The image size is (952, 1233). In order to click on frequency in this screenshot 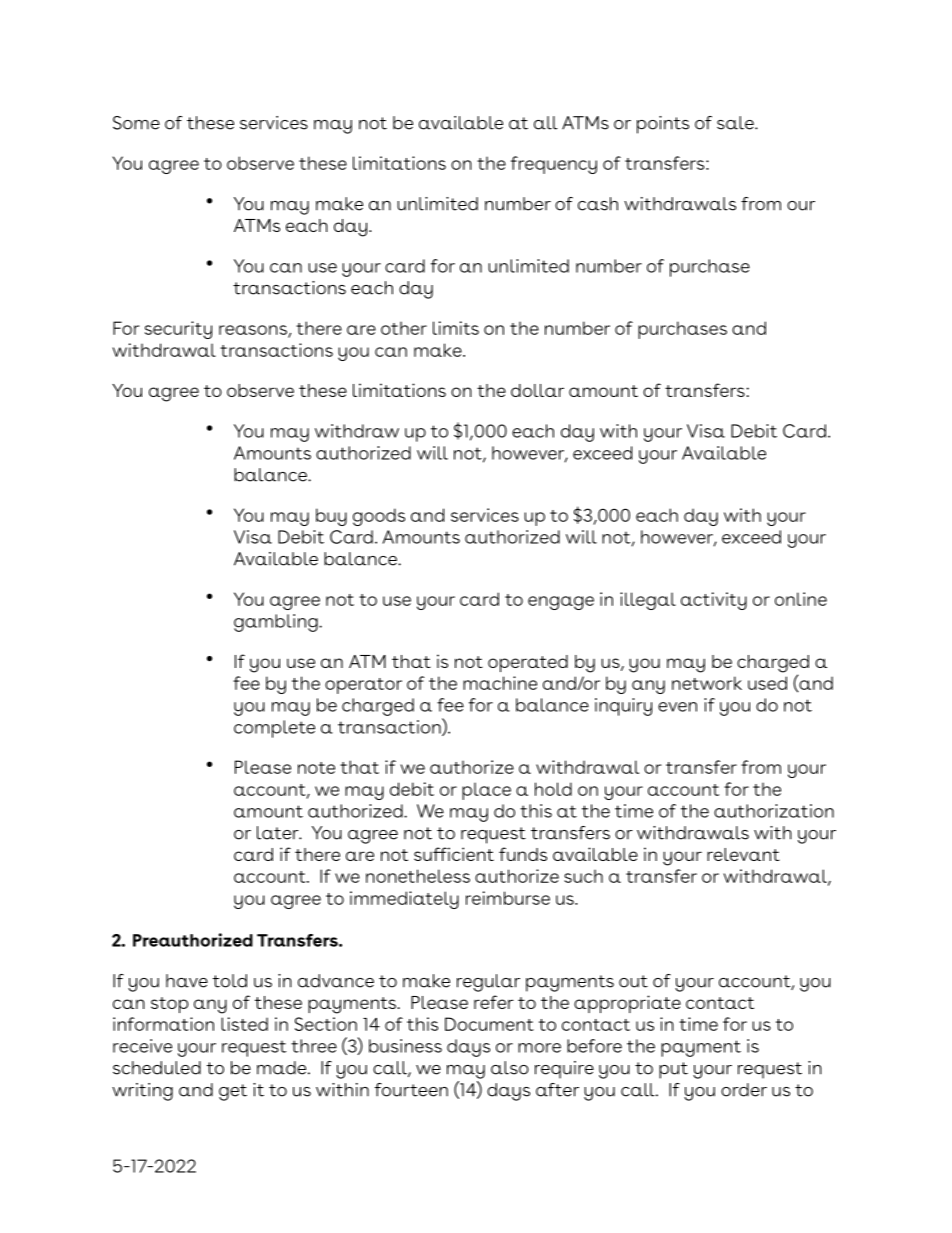, I will do `click(554, 165)`.
